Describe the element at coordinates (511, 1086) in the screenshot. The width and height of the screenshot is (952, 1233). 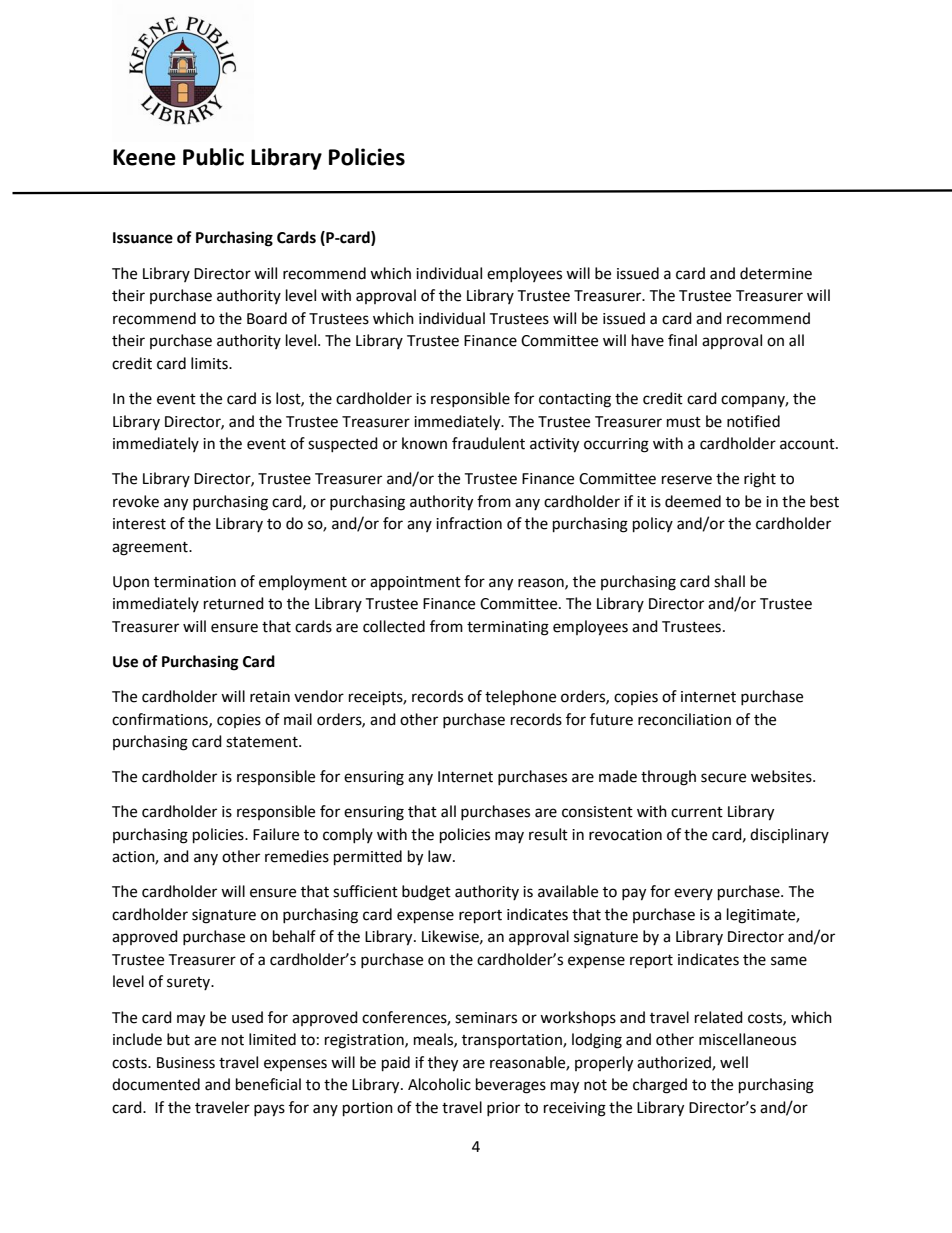
I see `beverages` at that location.
